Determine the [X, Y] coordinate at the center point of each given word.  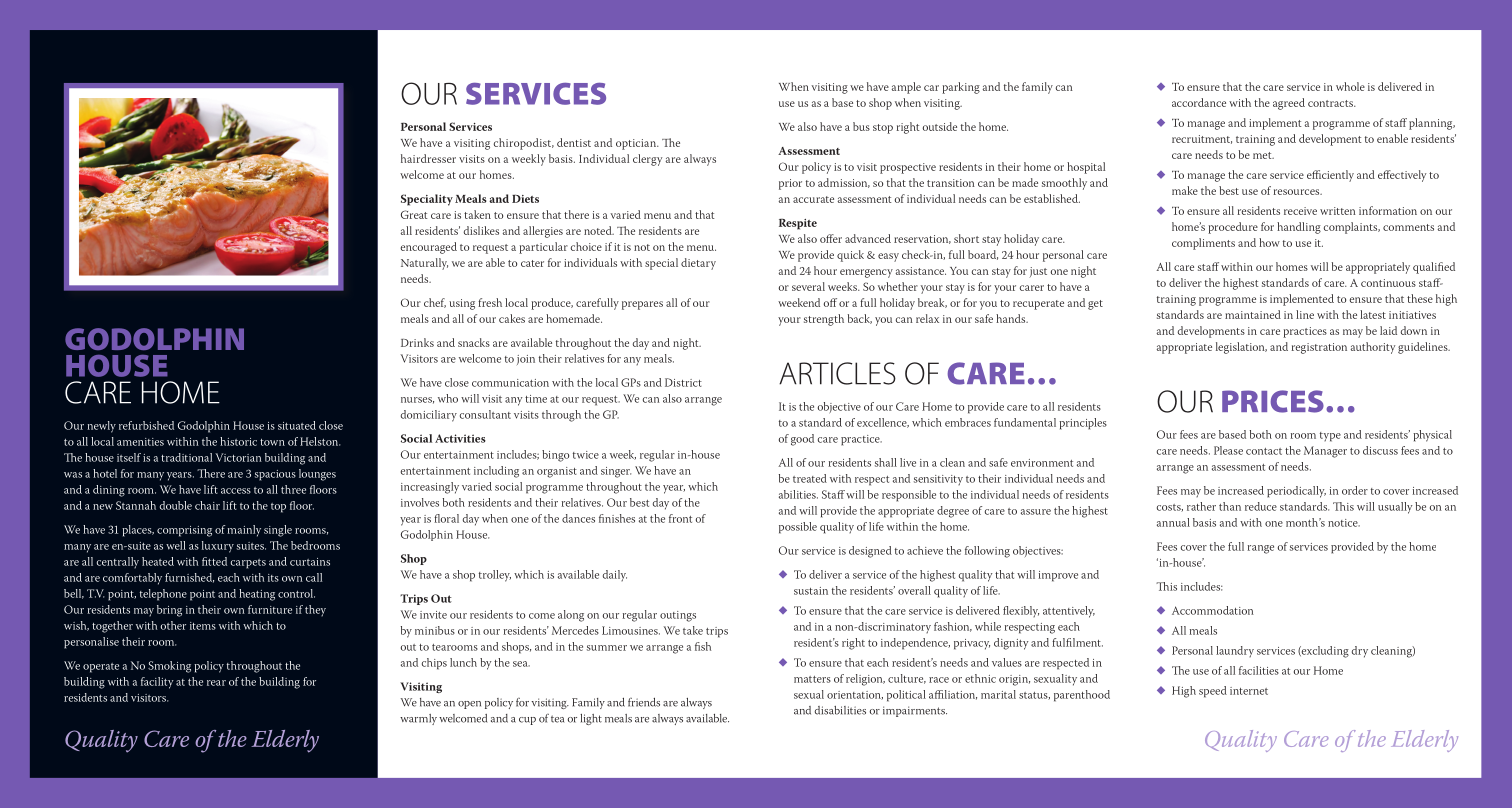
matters [812, 679]
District [683, 382]
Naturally [424, 264]
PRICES [1273, 401]
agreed [1289, 104]
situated [297, 425]
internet [1249, 691]
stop [883, 129]
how [1269, 242]
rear [216, 683]
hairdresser [428, 158]
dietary [698, 264]
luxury [218, 547]
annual [1173, 522]
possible [798, 528]
